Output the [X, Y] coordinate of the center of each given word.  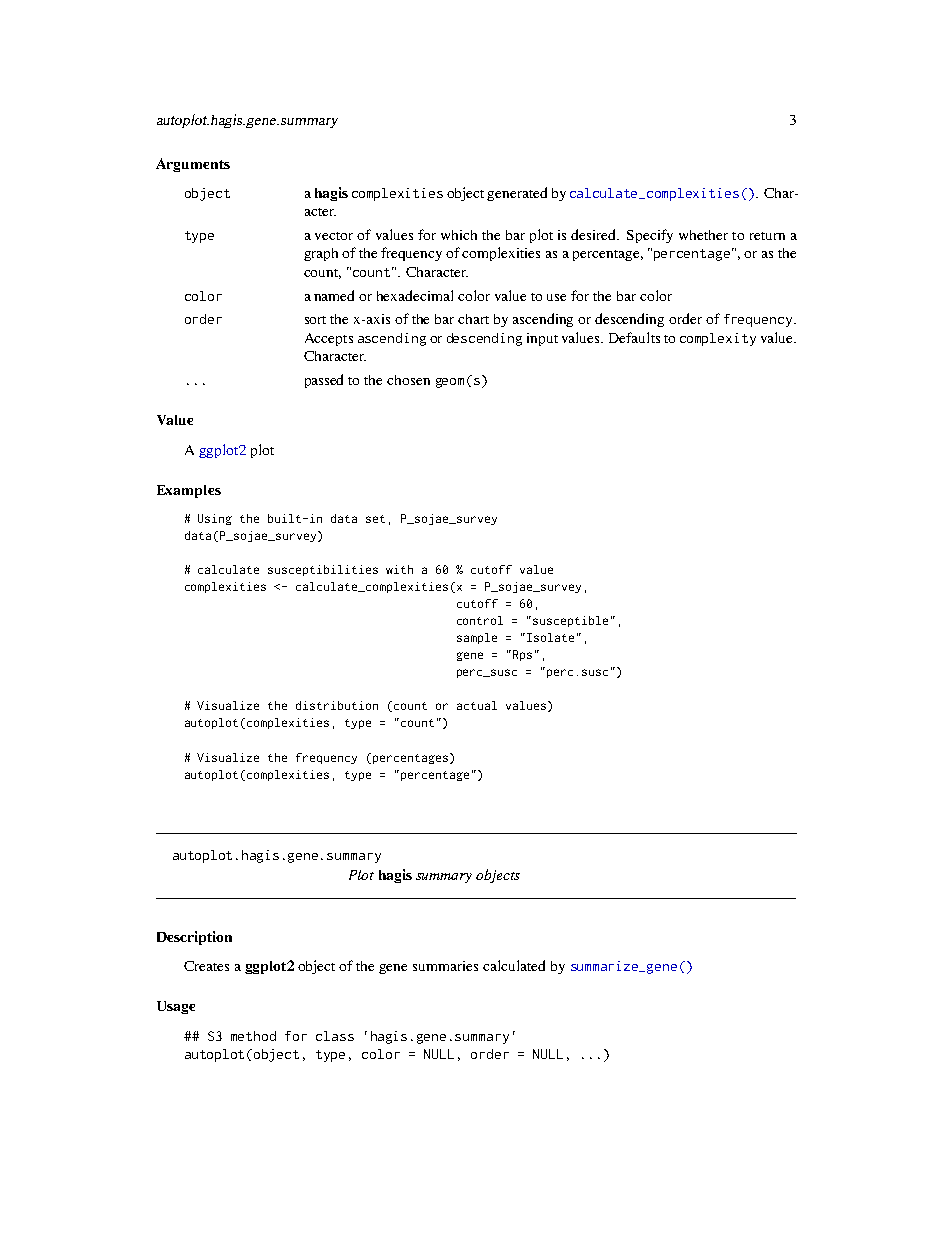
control [480, 620]
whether [703, 235]
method [253, 1036]
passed [324, 381]
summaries [445, 966]
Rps [521, 655]
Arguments [193, 165]
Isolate [549, 637]
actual [477, 705]
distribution [337, 705]
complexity [718, 339]
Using [215, 519]
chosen [408, 380]
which [459, 235]
